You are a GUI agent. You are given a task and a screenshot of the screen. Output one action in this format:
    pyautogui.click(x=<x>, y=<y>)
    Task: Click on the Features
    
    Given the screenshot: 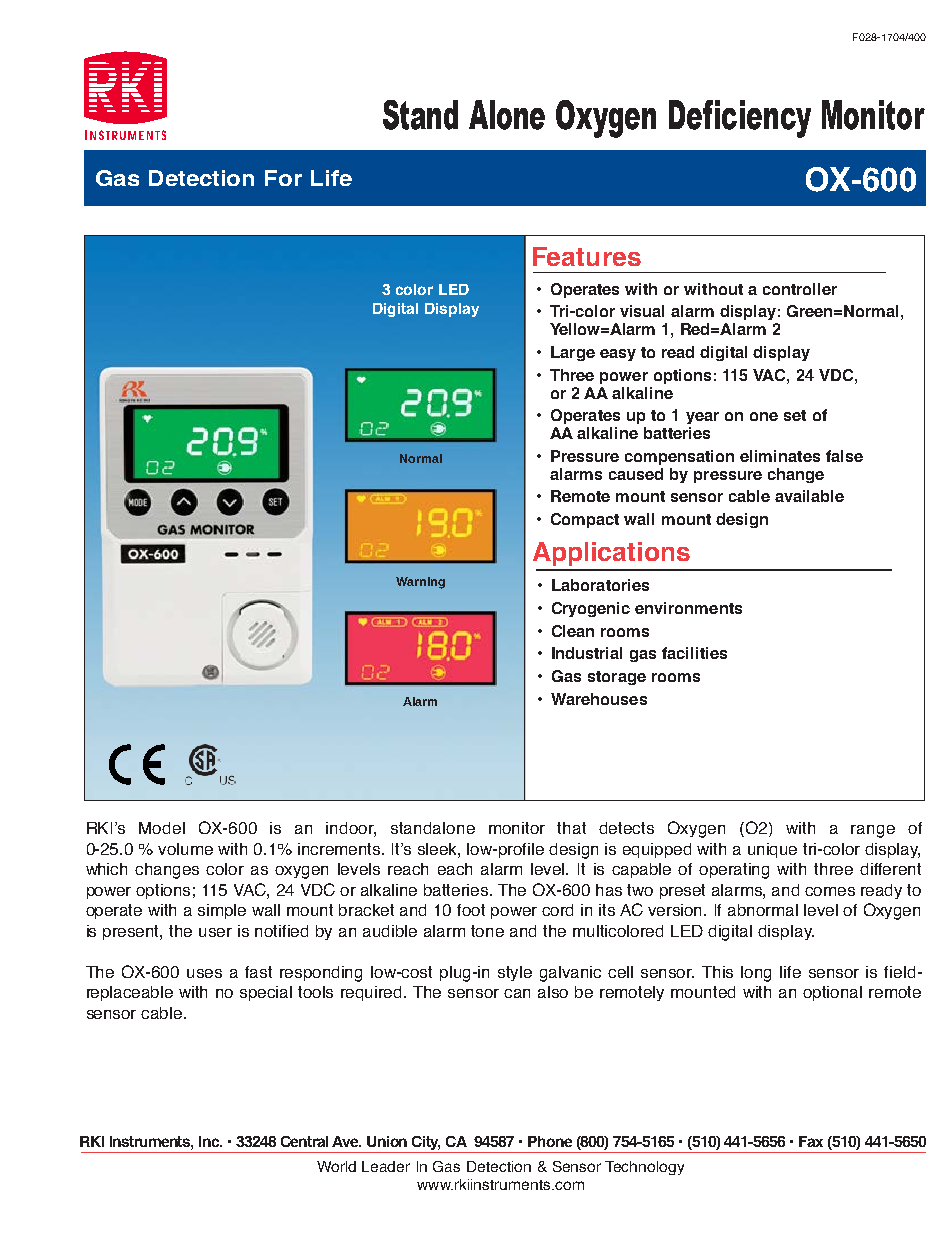 What is the action you would take?
    pyautogui.click(x=587, y=256)
